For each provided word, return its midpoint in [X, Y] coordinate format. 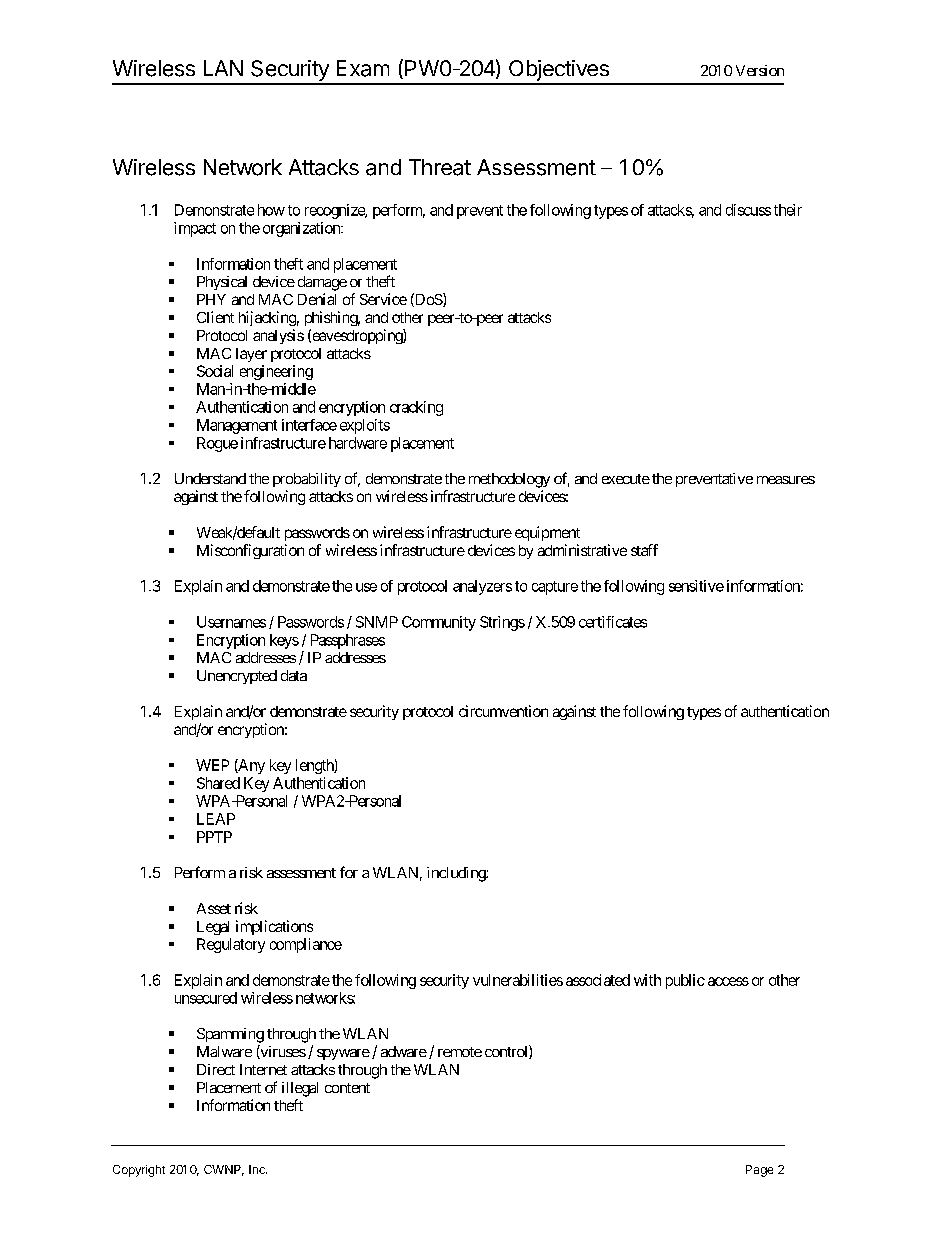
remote [460, 1052]
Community [439, 623]
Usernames [231, 622]
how [271, 210]
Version [760, 70]
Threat [440, 167]
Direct [216, 1069]
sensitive [696, 586]
